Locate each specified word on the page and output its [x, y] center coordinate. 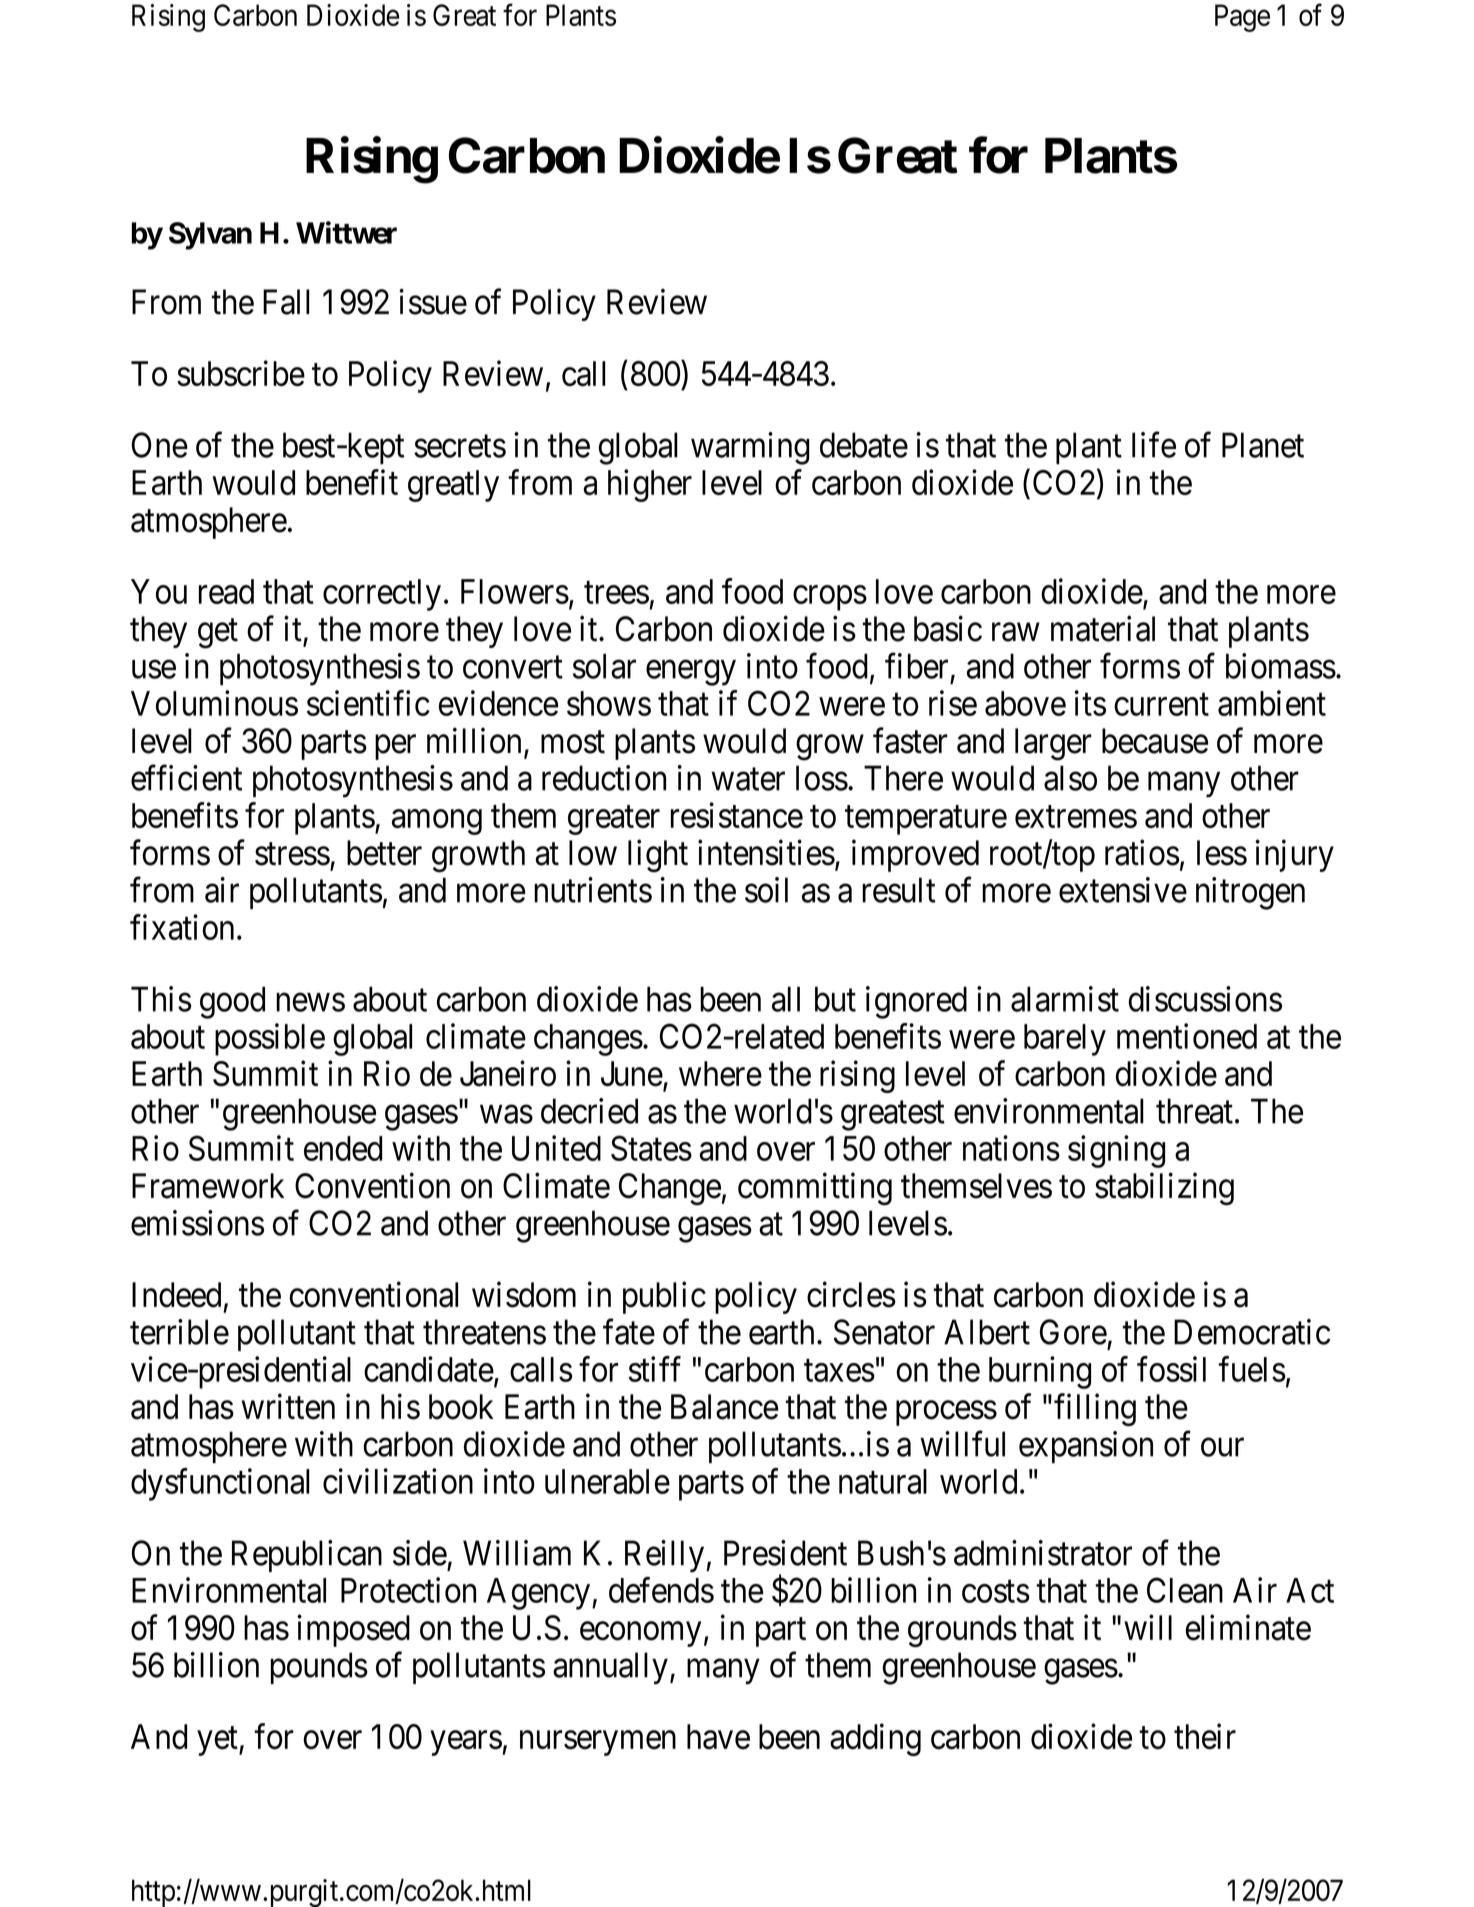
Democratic [1252, 1332]
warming [750, 448]
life [1154, 445]
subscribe [241, 373]
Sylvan [210, 236]
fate [629, 1332]
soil [766, 890]
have [718, 1737]
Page [1242, 18]
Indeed [176, 1295]
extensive [1123, 890]
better [384, 853]
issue [433, 302]
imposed [353, 1630]
